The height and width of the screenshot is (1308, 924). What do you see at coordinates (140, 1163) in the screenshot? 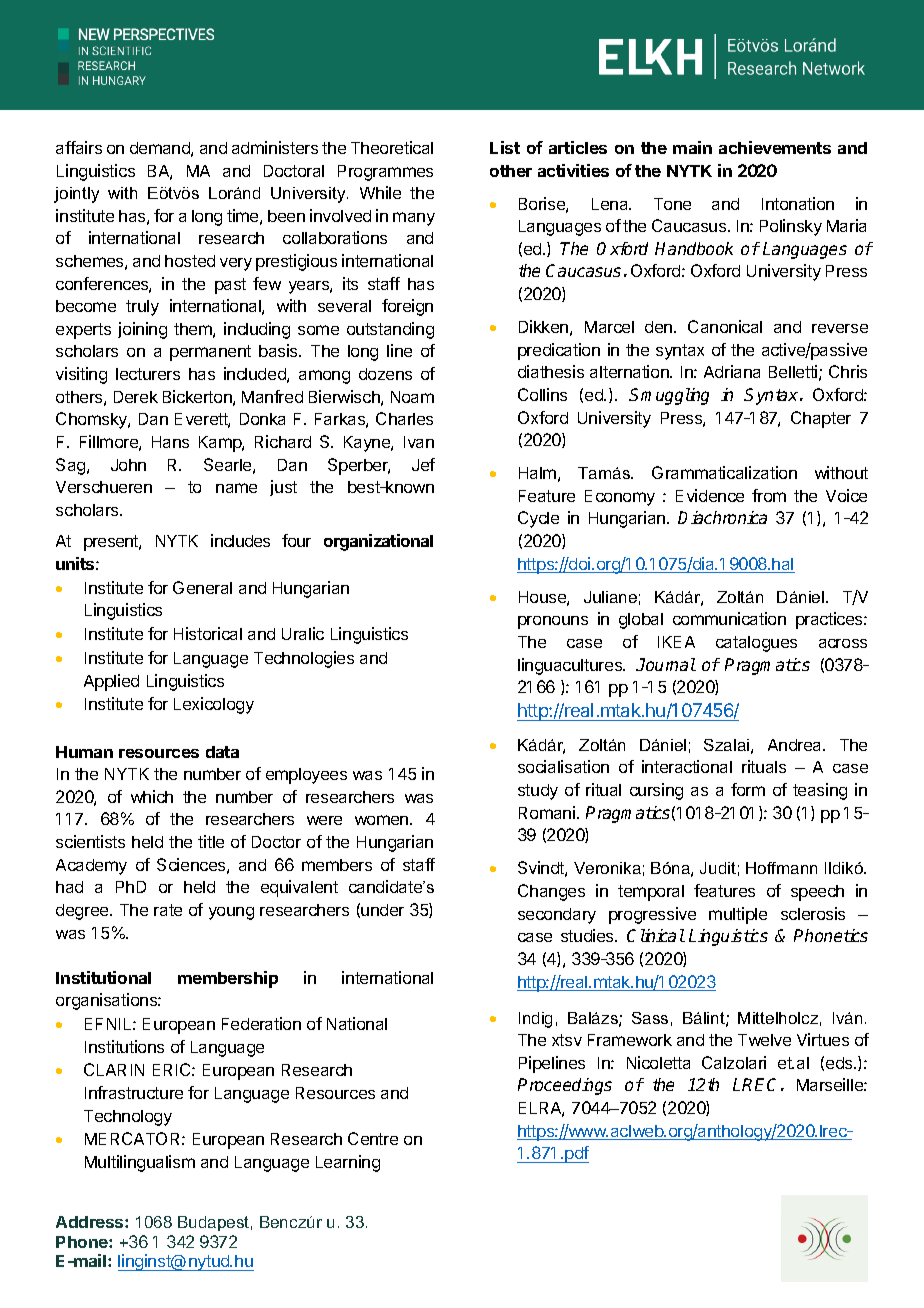
I see `Multilingualism` at bounding box center [140, 1163].
